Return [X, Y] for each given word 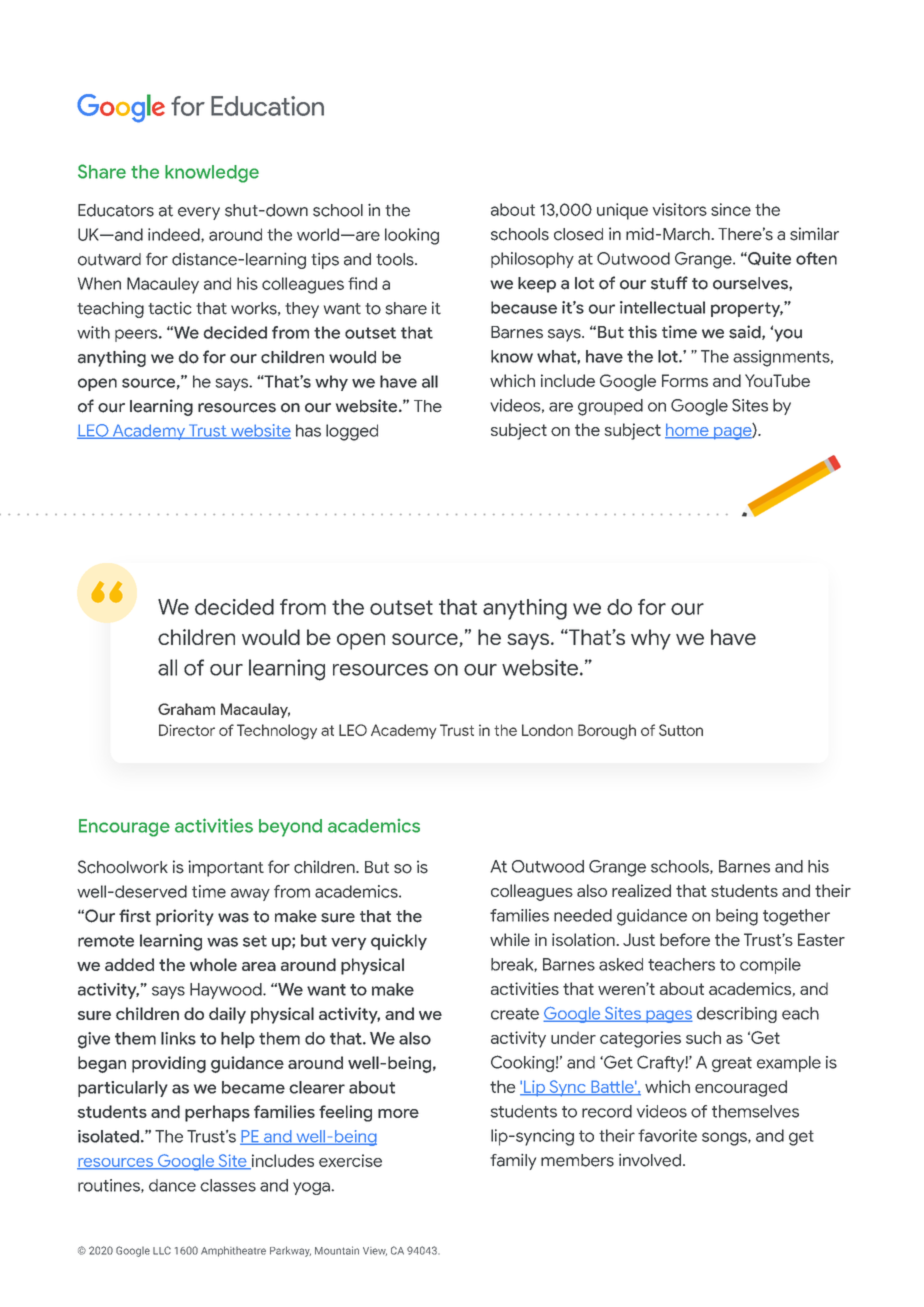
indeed [175, 235]
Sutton [681, 730]
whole [213, 964]
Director [187, 730]
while [510, 939]
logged [352, 432]
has [308, 430]
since [731, 209]
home [688, 431]
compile [770, 966]
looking [412, 236]
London [547, 730]
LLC [162, 1250]
